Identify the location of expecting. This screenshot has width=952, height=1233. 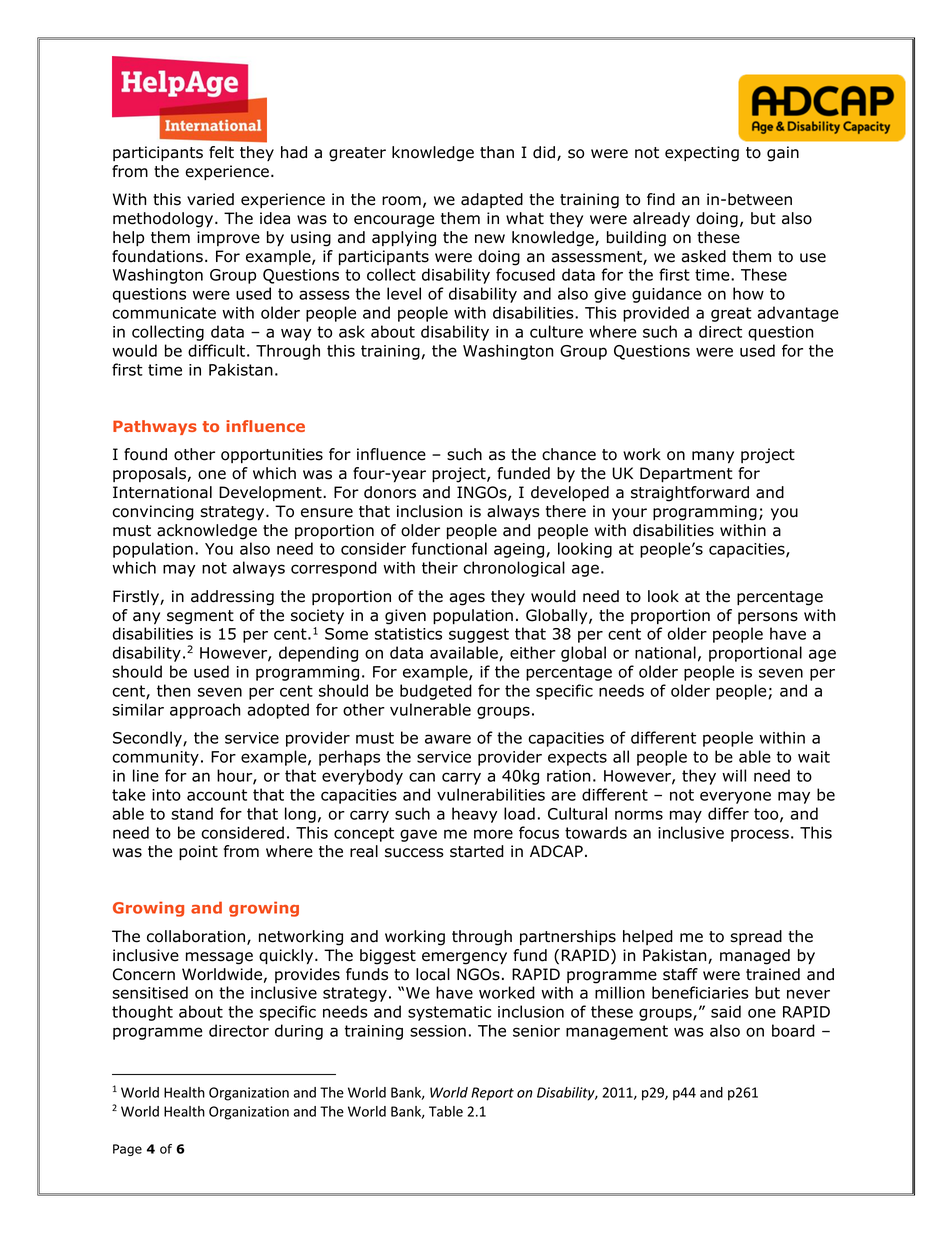
(702, 154).
